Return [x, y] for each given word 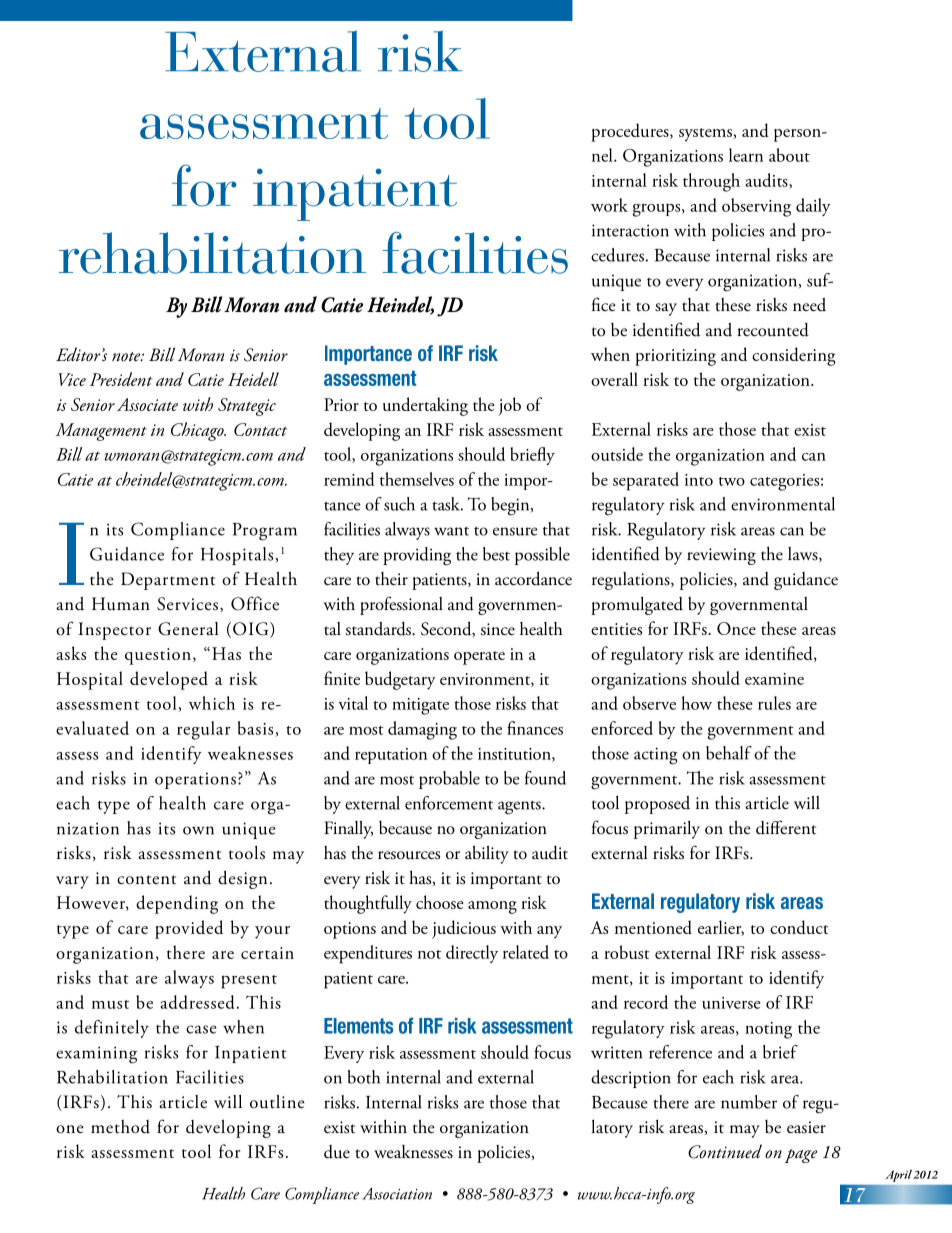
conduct [799, 927]
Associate [147, 404]
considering [794, 356]
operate [479, 658]
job [509, 406]
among [492, 907]
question [158, 656]
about [789, 155]
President [121, 379]
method [120, 1127]
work [609, 205]
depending [177, 904]
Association [397, 1194]
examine [774, 679]
